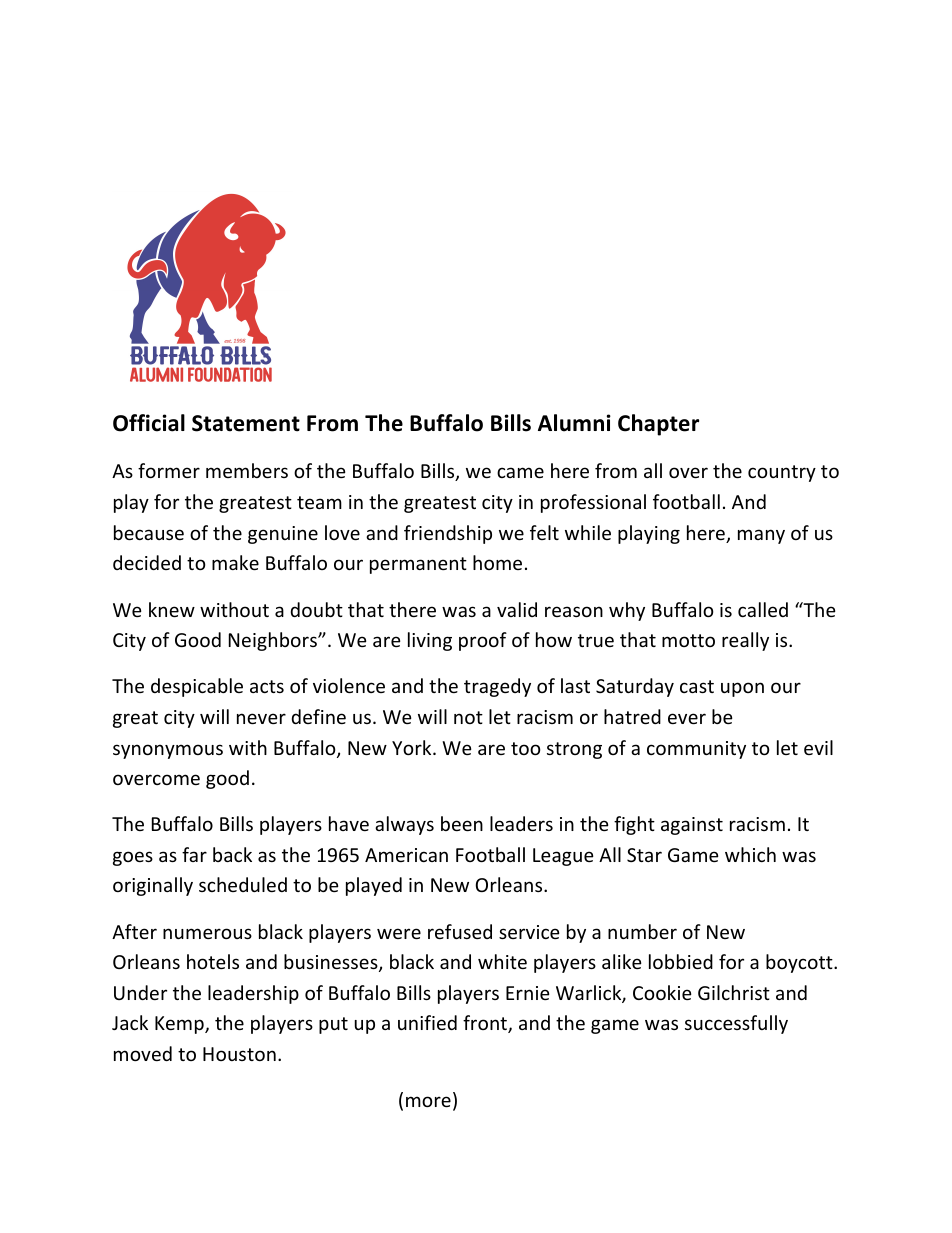 This screenshot has height=1233, width=952. I want to click on too, so click(526, 748).
